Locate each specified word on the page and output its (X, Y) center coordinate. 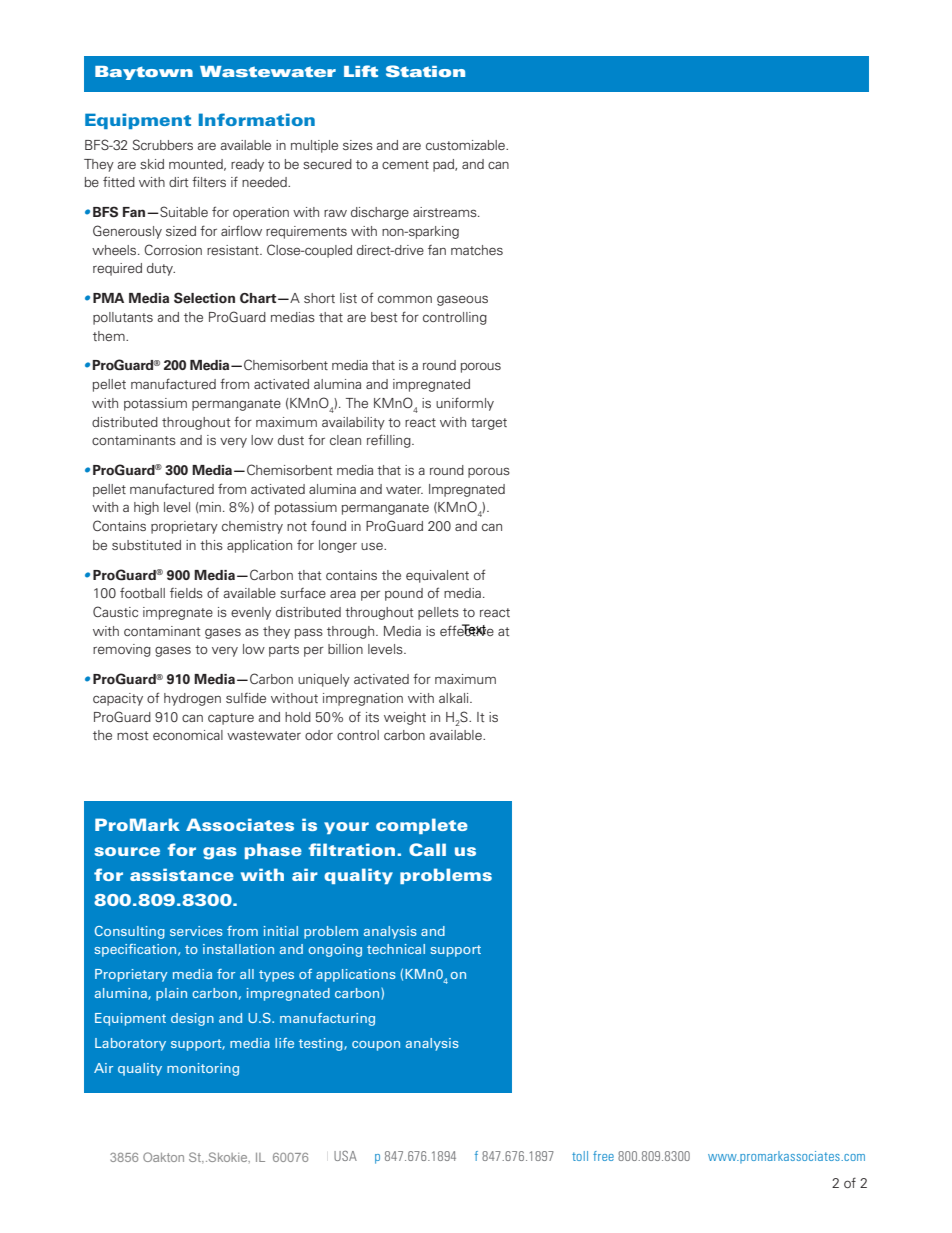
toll (580, 1156)
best (384, 317)
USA (345, 1156)
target (489, 424)
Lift (361, 71)
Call (427, 849)
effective (467, 630)
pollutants (123, 318)
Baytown (144, 73)
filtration (353, 849)
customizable (466, 145)
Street (160, 1157)
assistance (182, 874)
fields (186, 593)
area (343, 594)
